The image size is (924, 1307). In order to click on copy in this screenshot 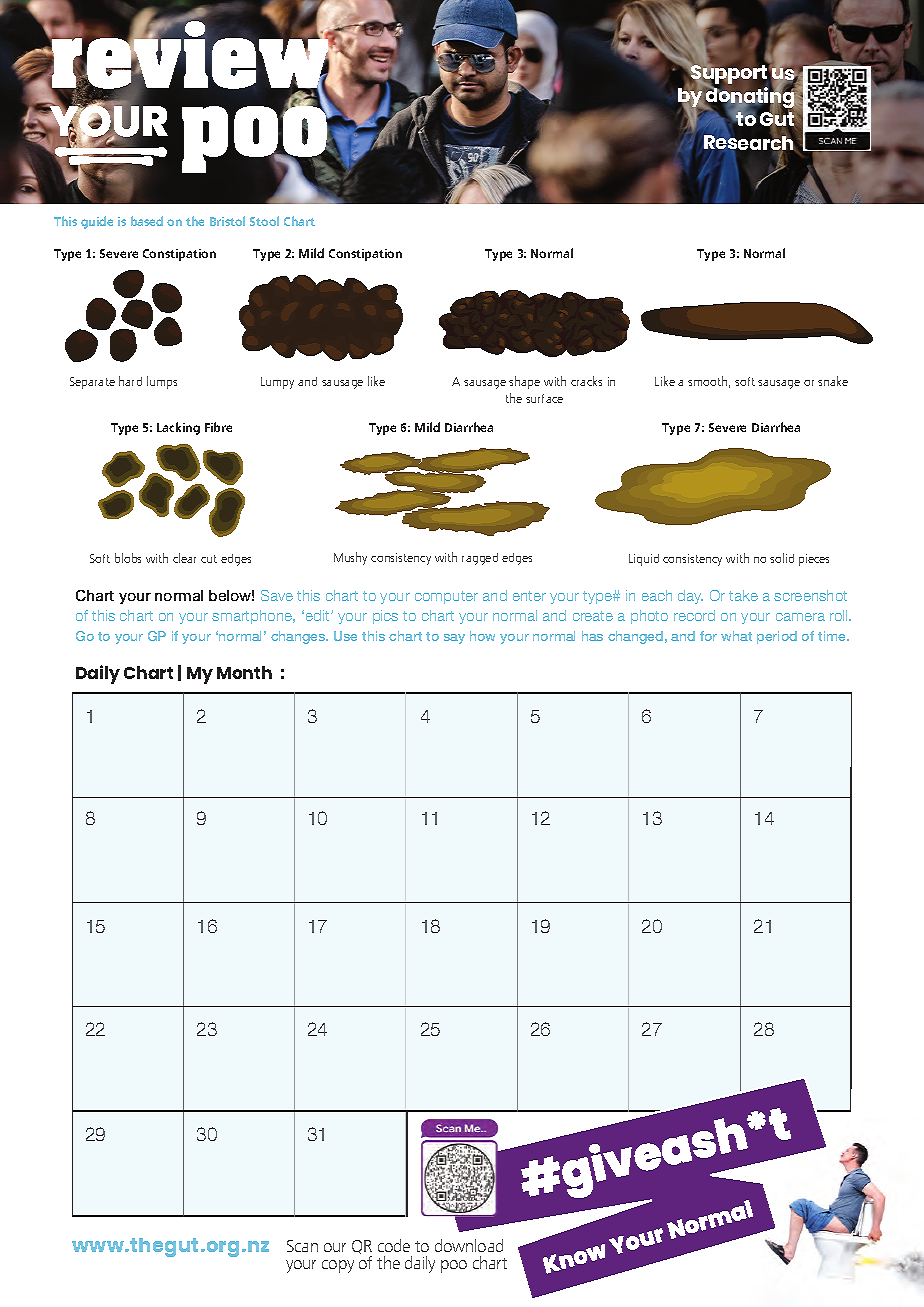, I will do `click(338, 1266)`.
